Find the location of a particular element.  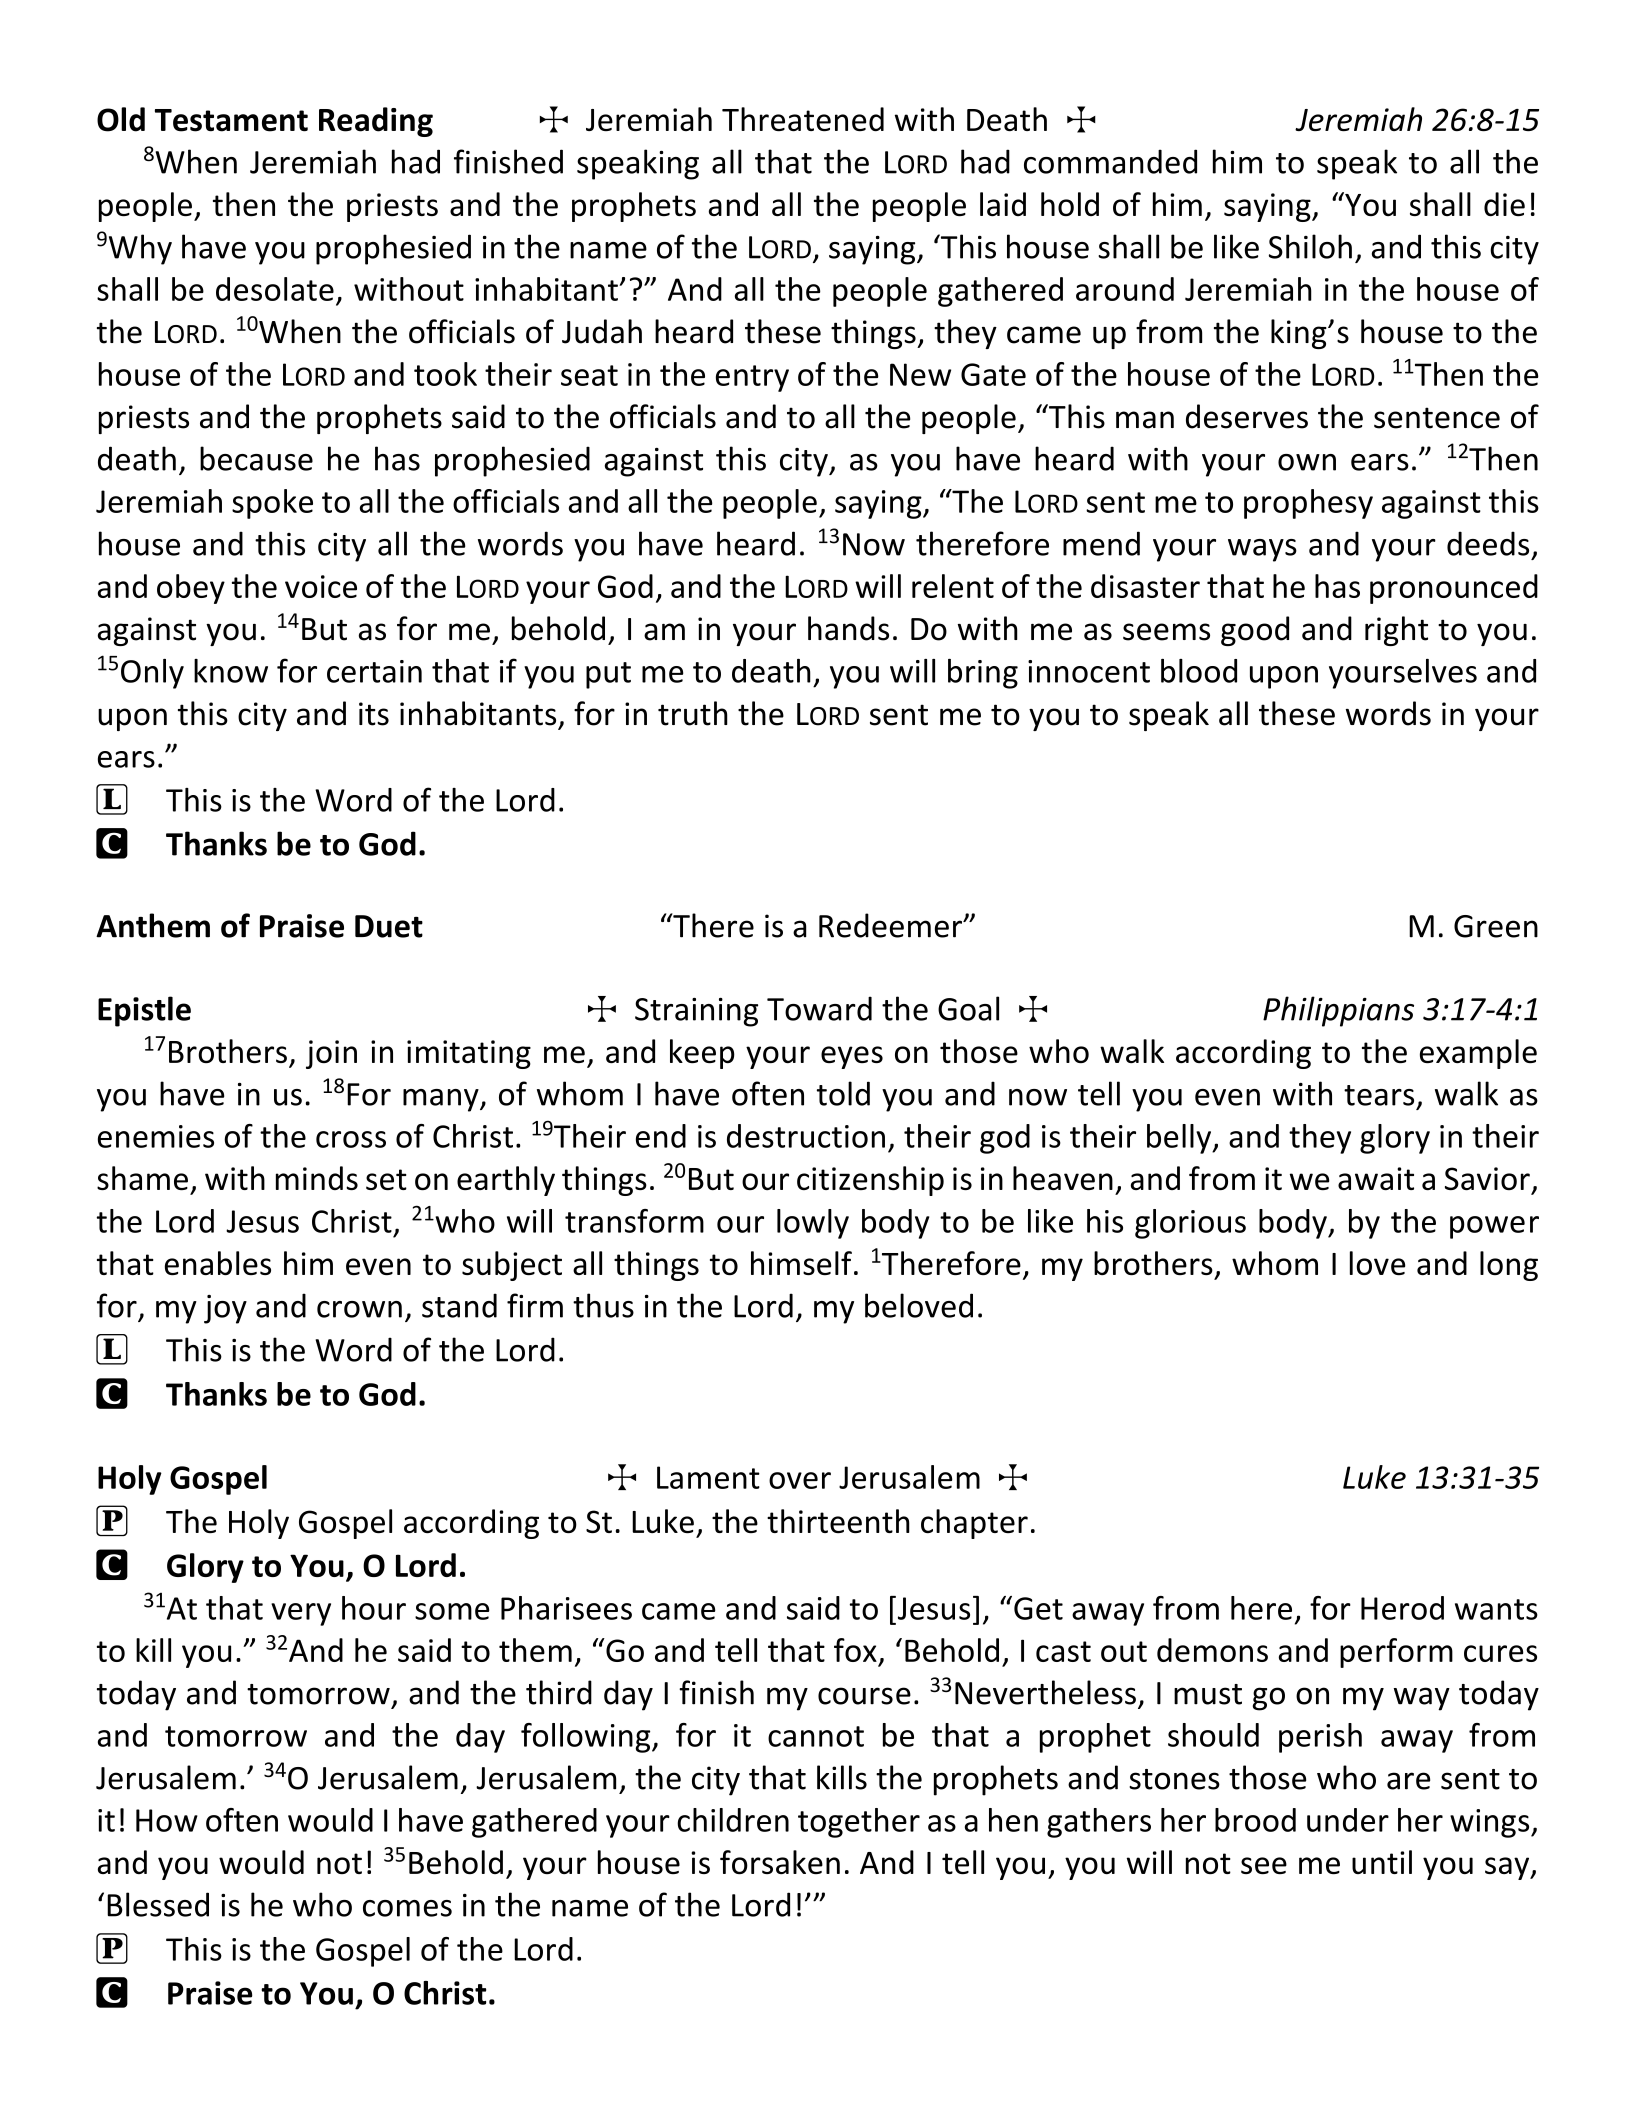

until is located at coordinates (1382, 1862).
